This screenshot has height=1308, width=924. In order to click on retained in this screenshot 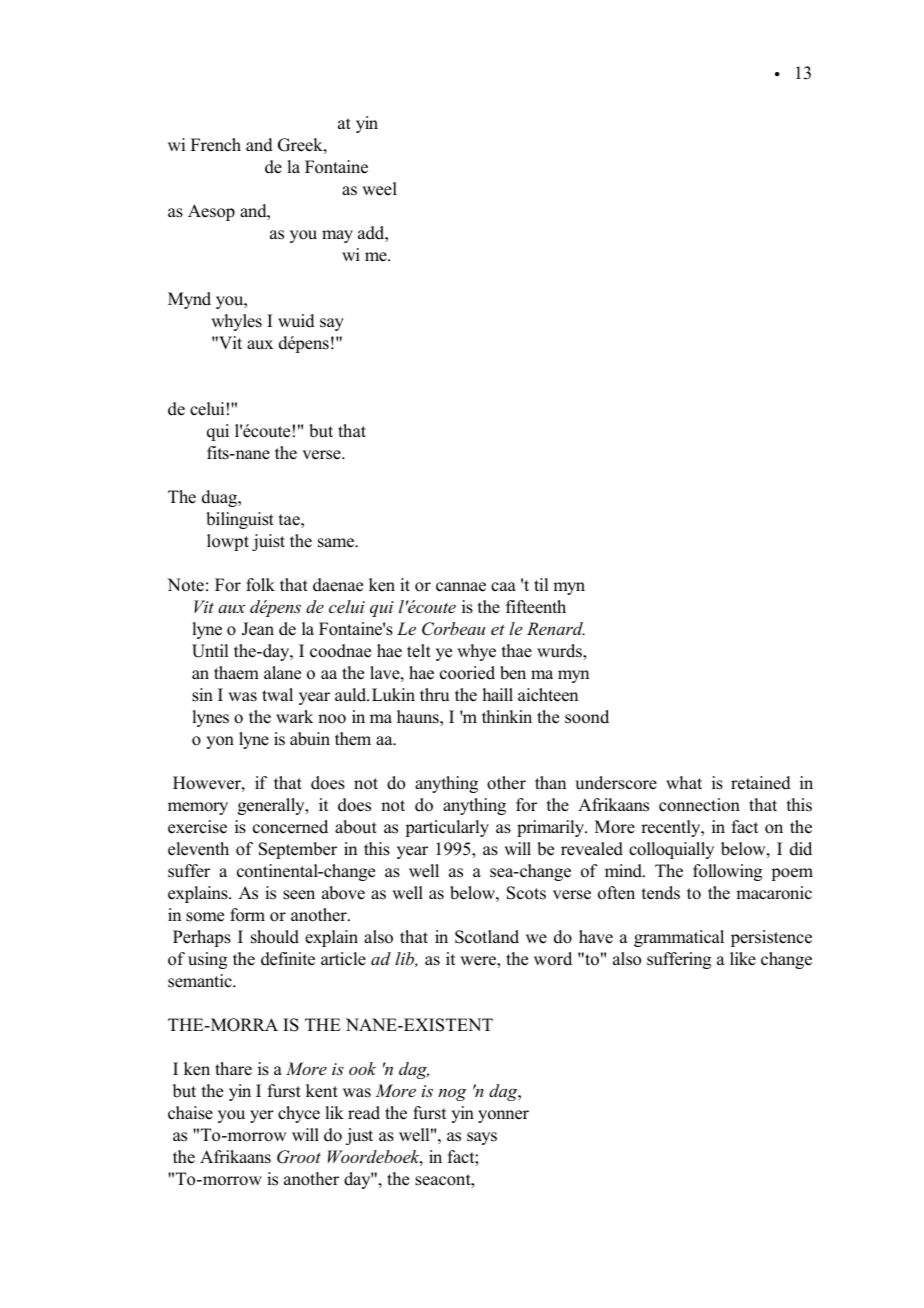, I will do `click(761, 783)`.
